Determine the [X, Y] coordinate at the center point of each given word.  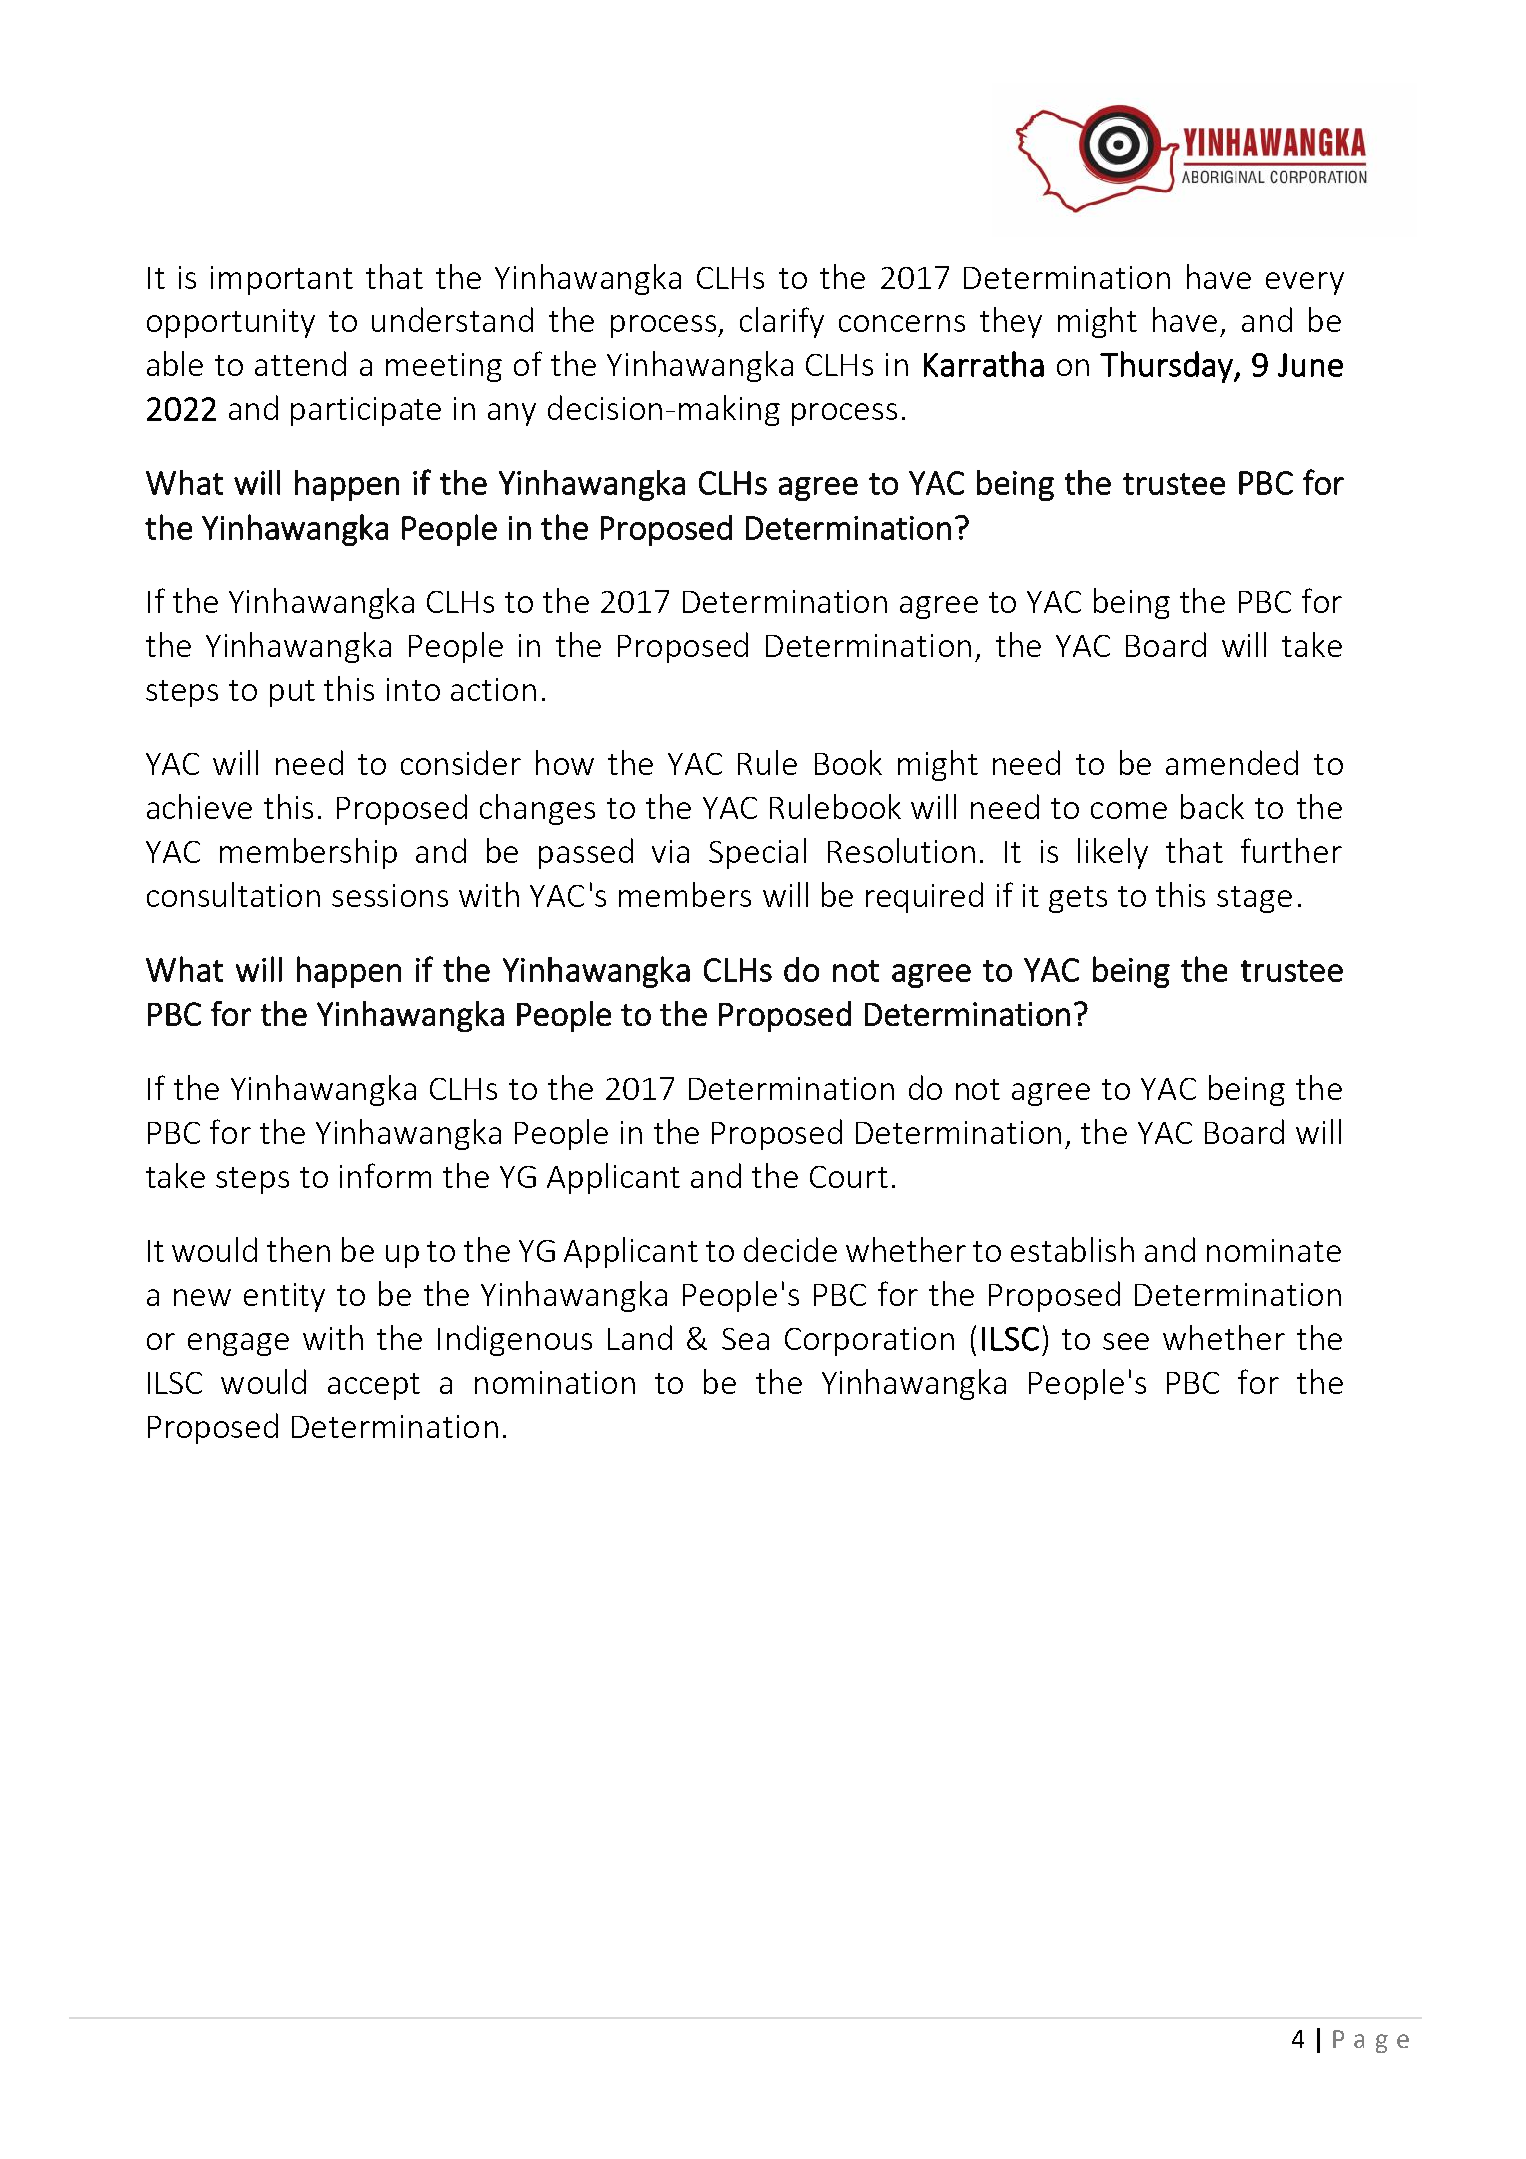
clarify [782, 322]
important [282, 280]
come [1129, 810]
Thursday [1167, 367]
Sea [745, 1339]
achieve [199, 806]
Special [757, 853]
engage [238, 1344]
